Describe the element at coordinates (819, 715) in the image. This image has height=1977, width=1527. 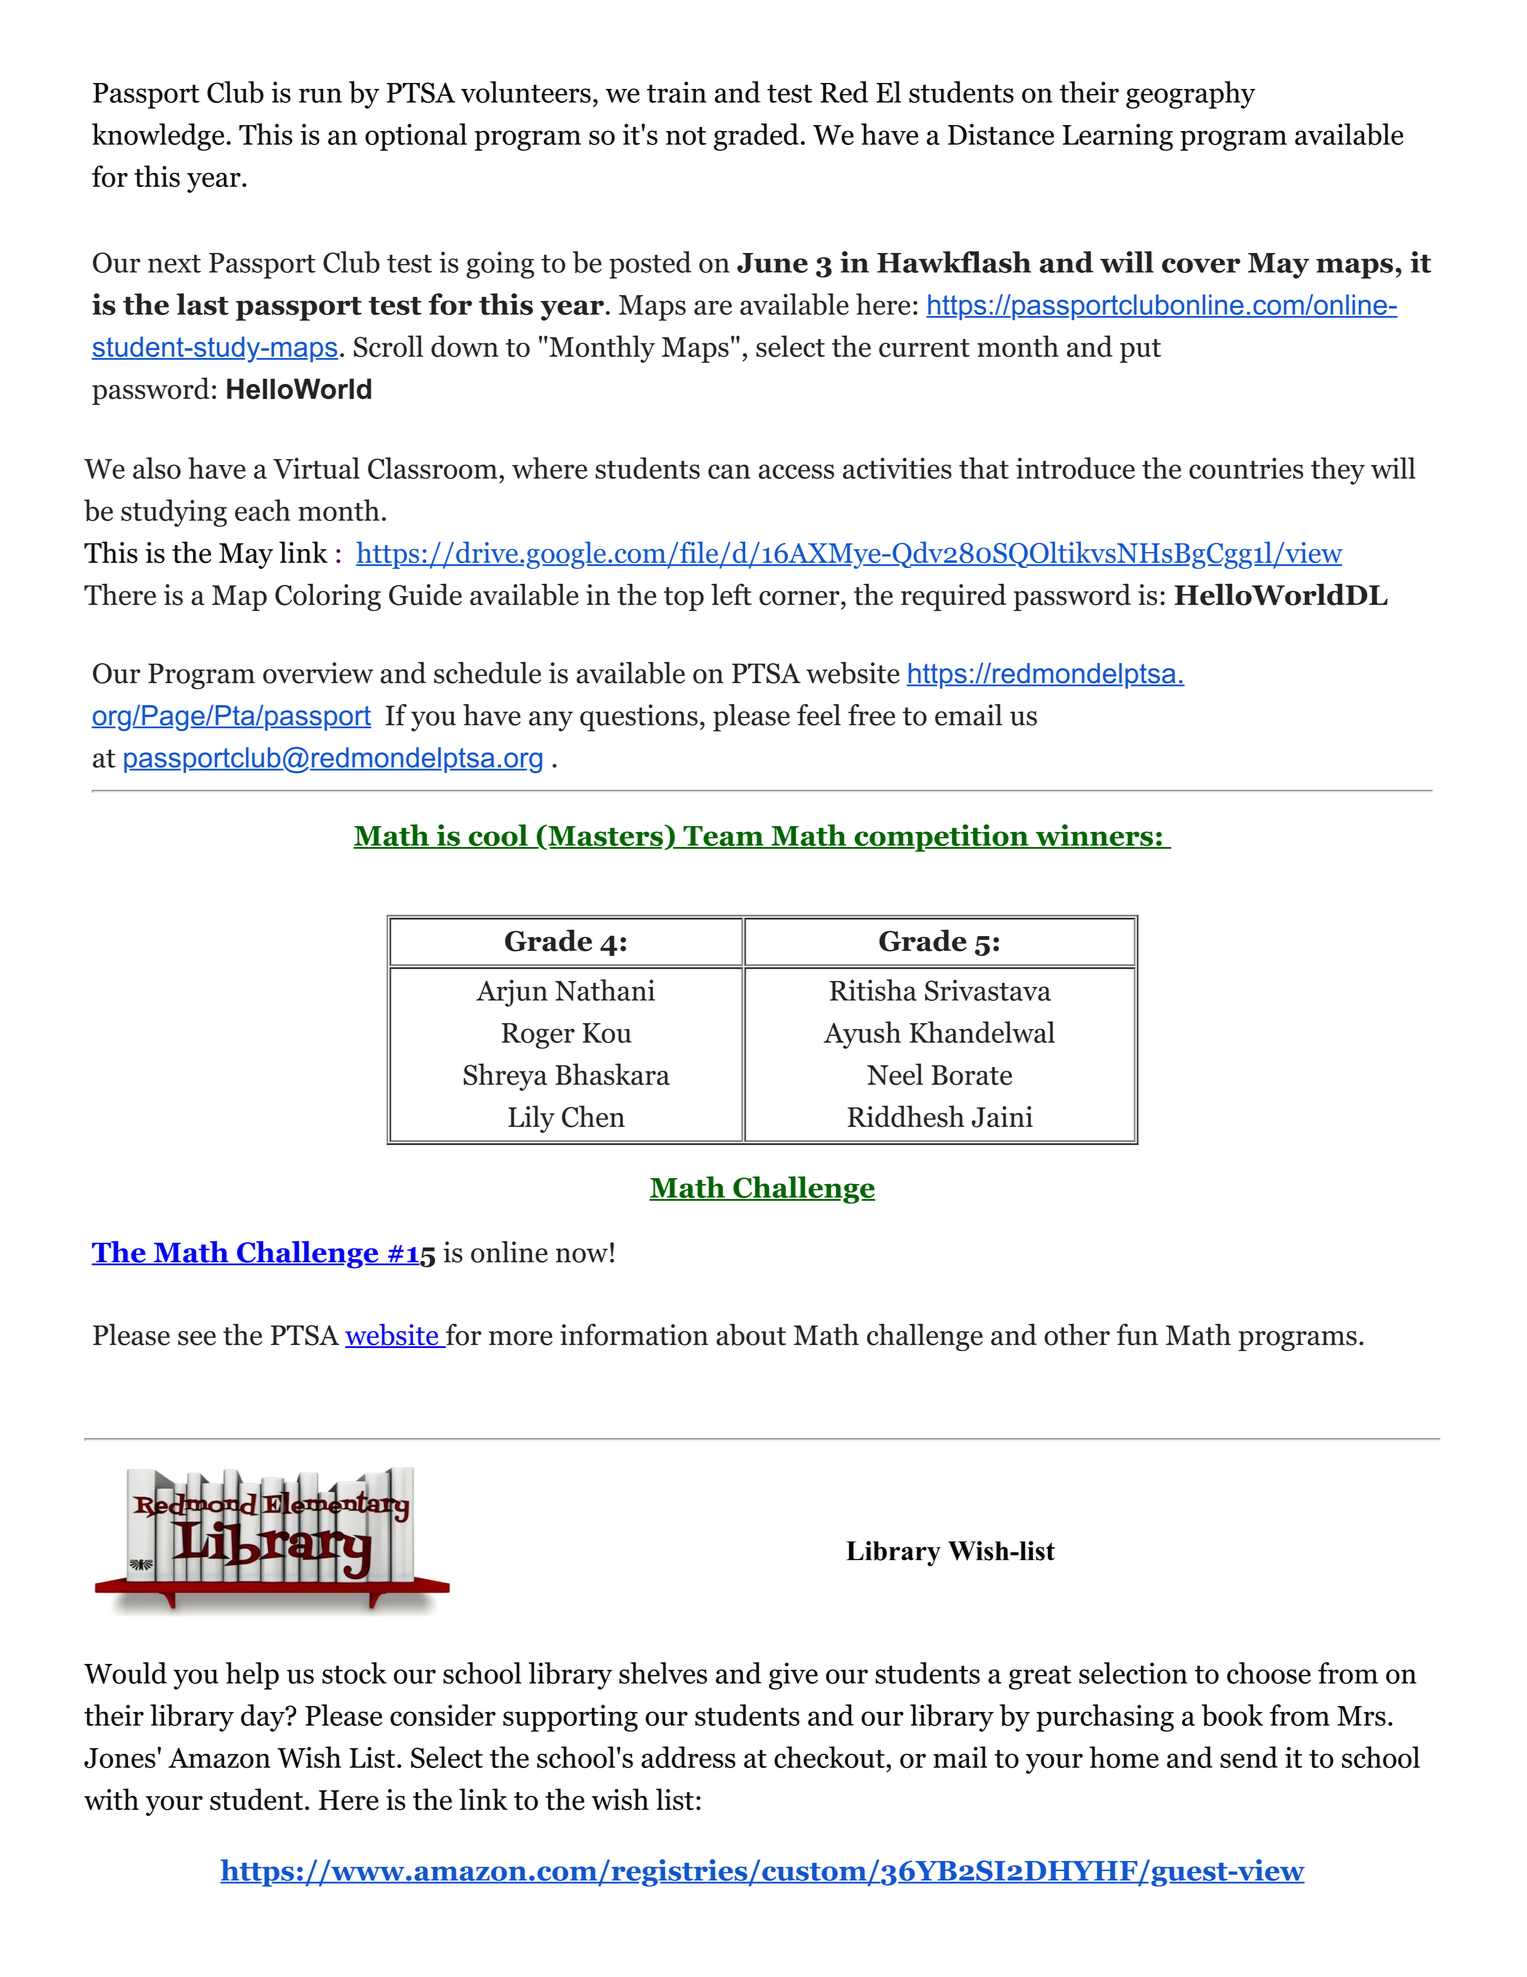
I see `feel` at that location.
